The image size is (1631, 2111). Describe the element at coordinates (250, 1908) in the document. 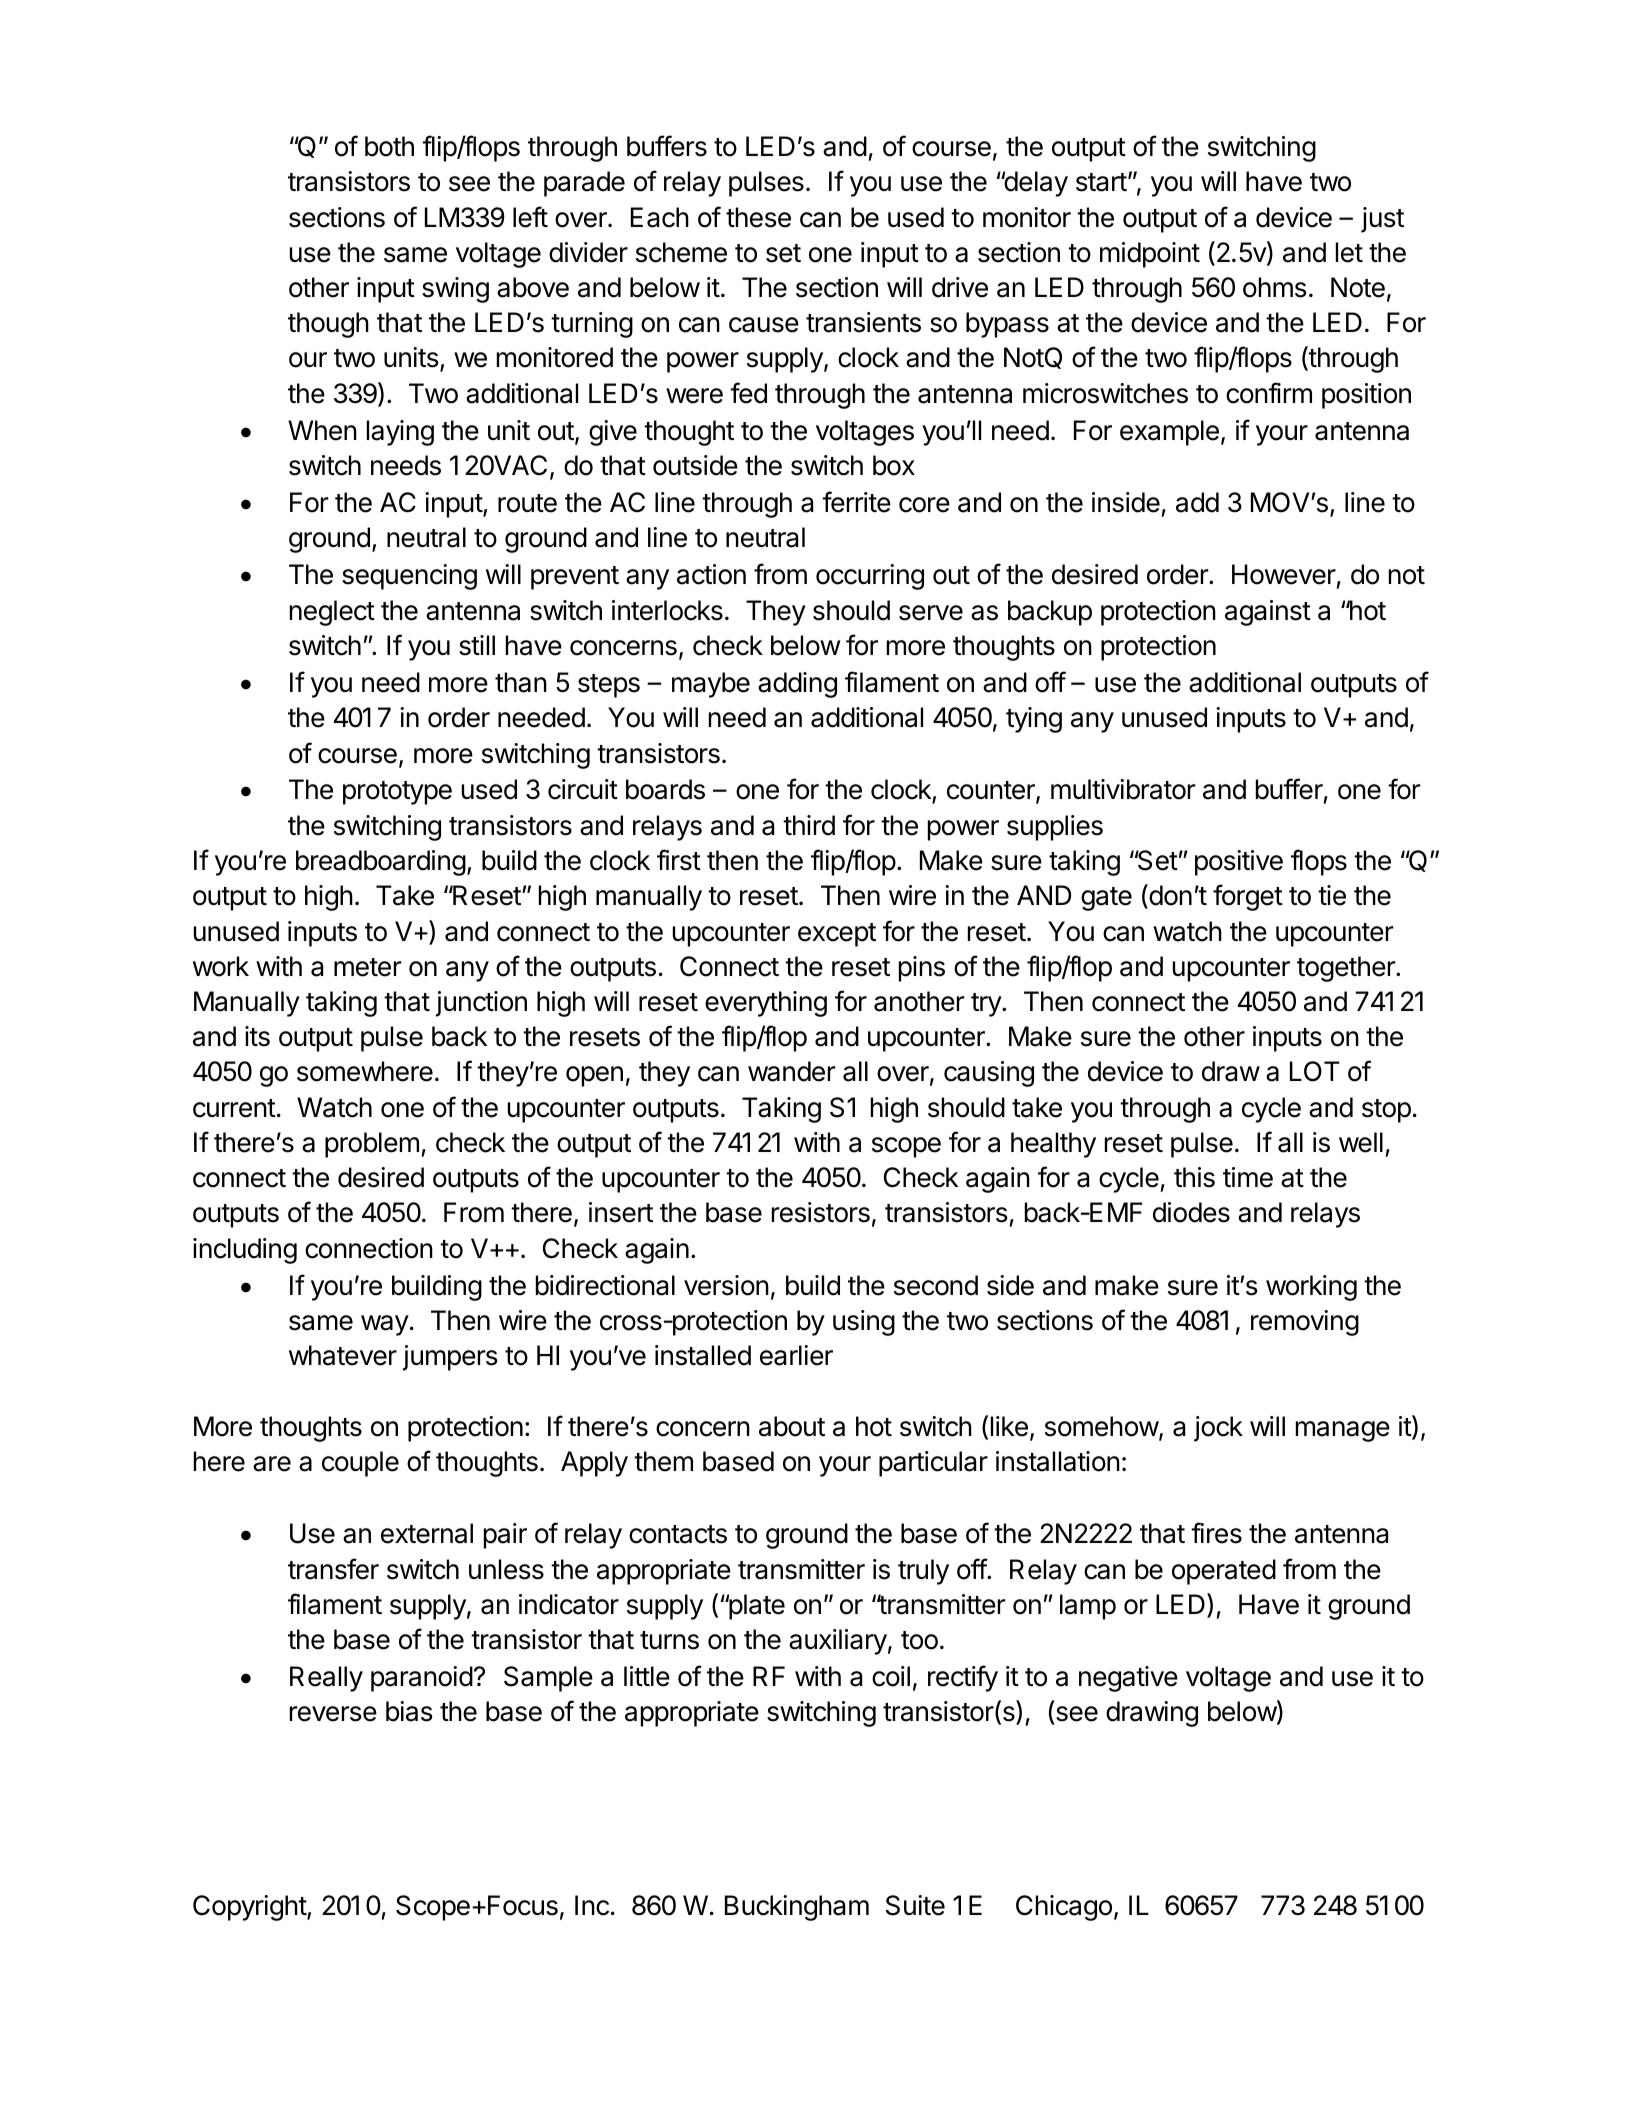

I see `Copyright` at that location.
